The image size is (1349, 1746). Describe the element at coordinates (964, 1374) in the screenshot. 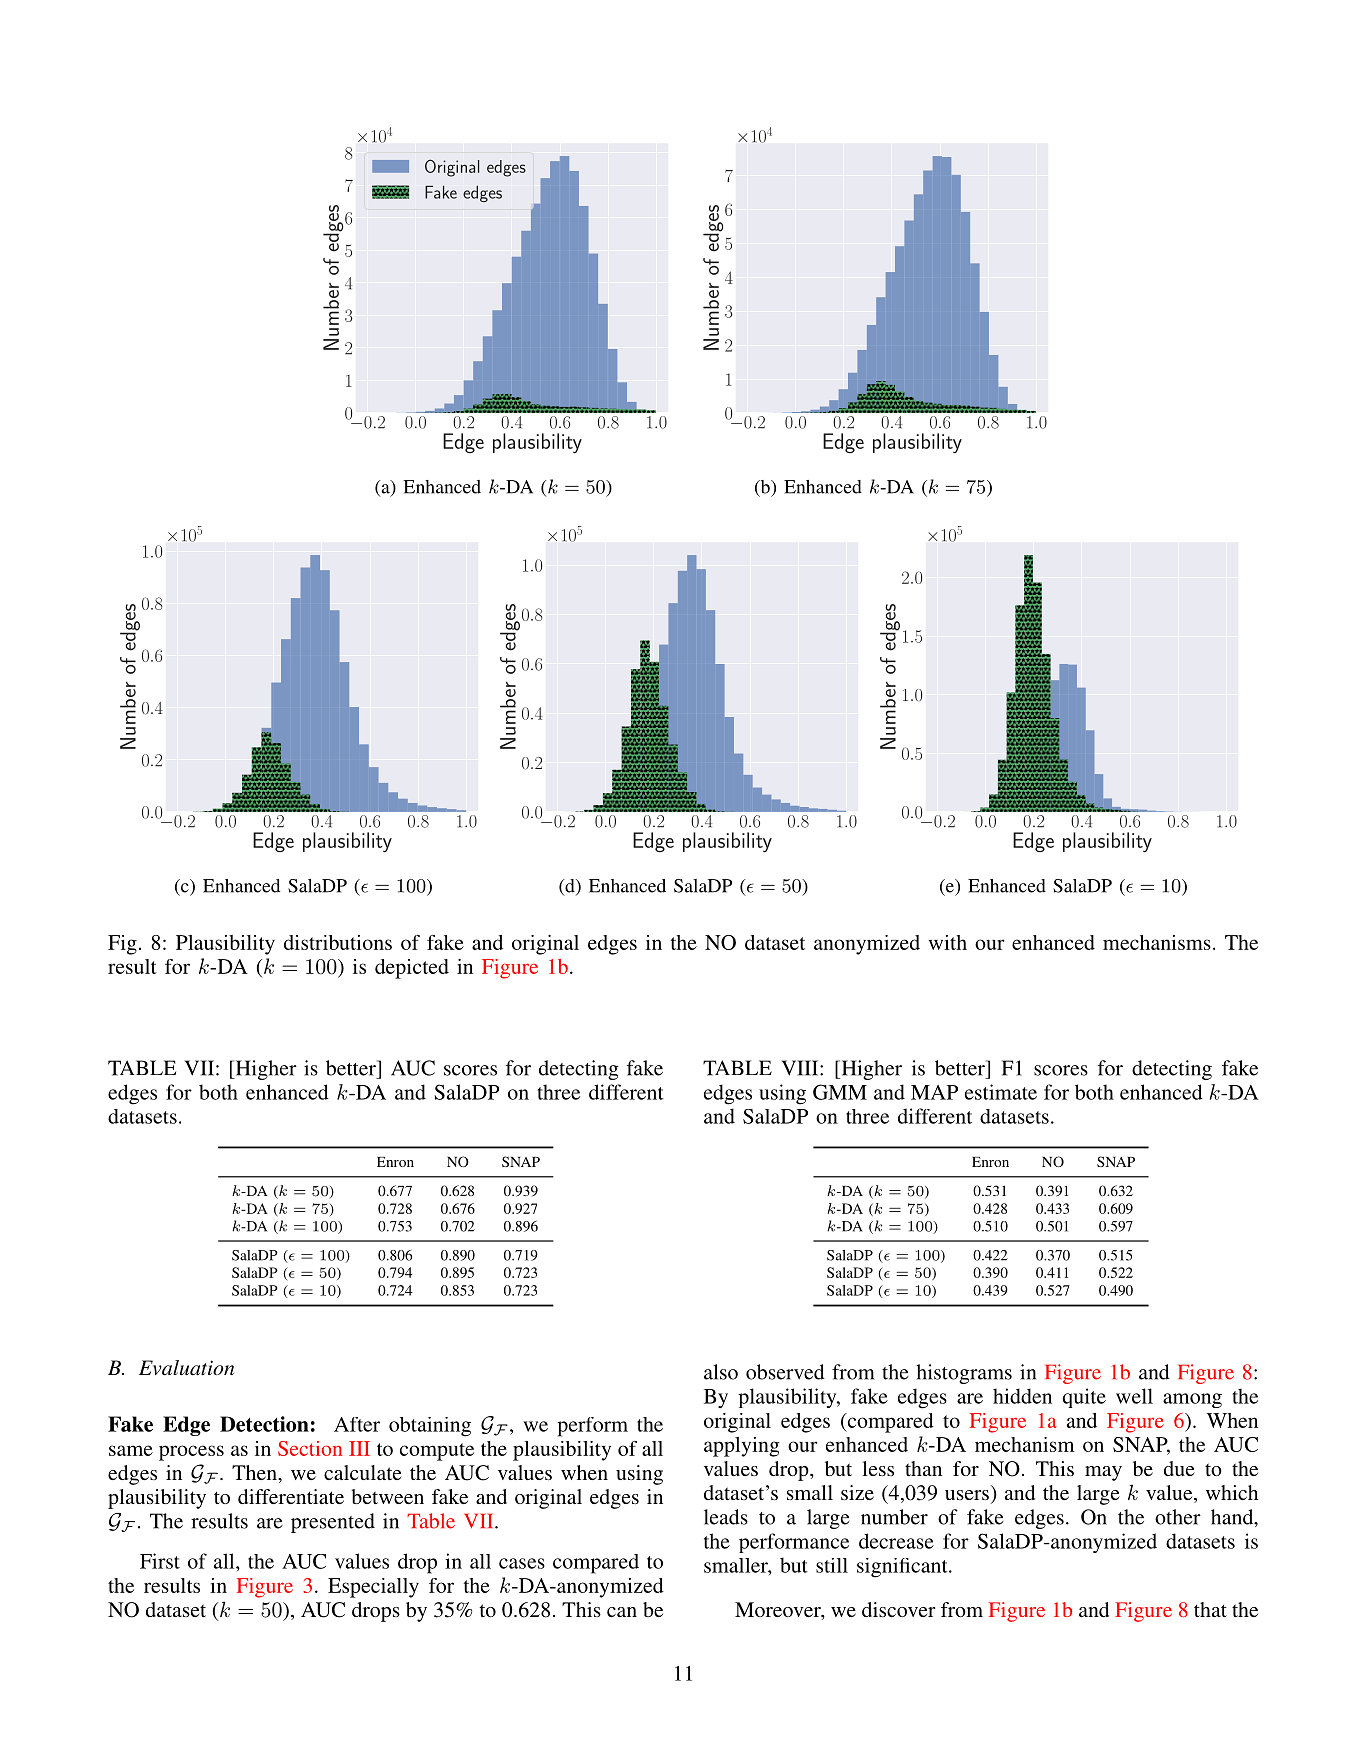

I see `histograms` at that location.
